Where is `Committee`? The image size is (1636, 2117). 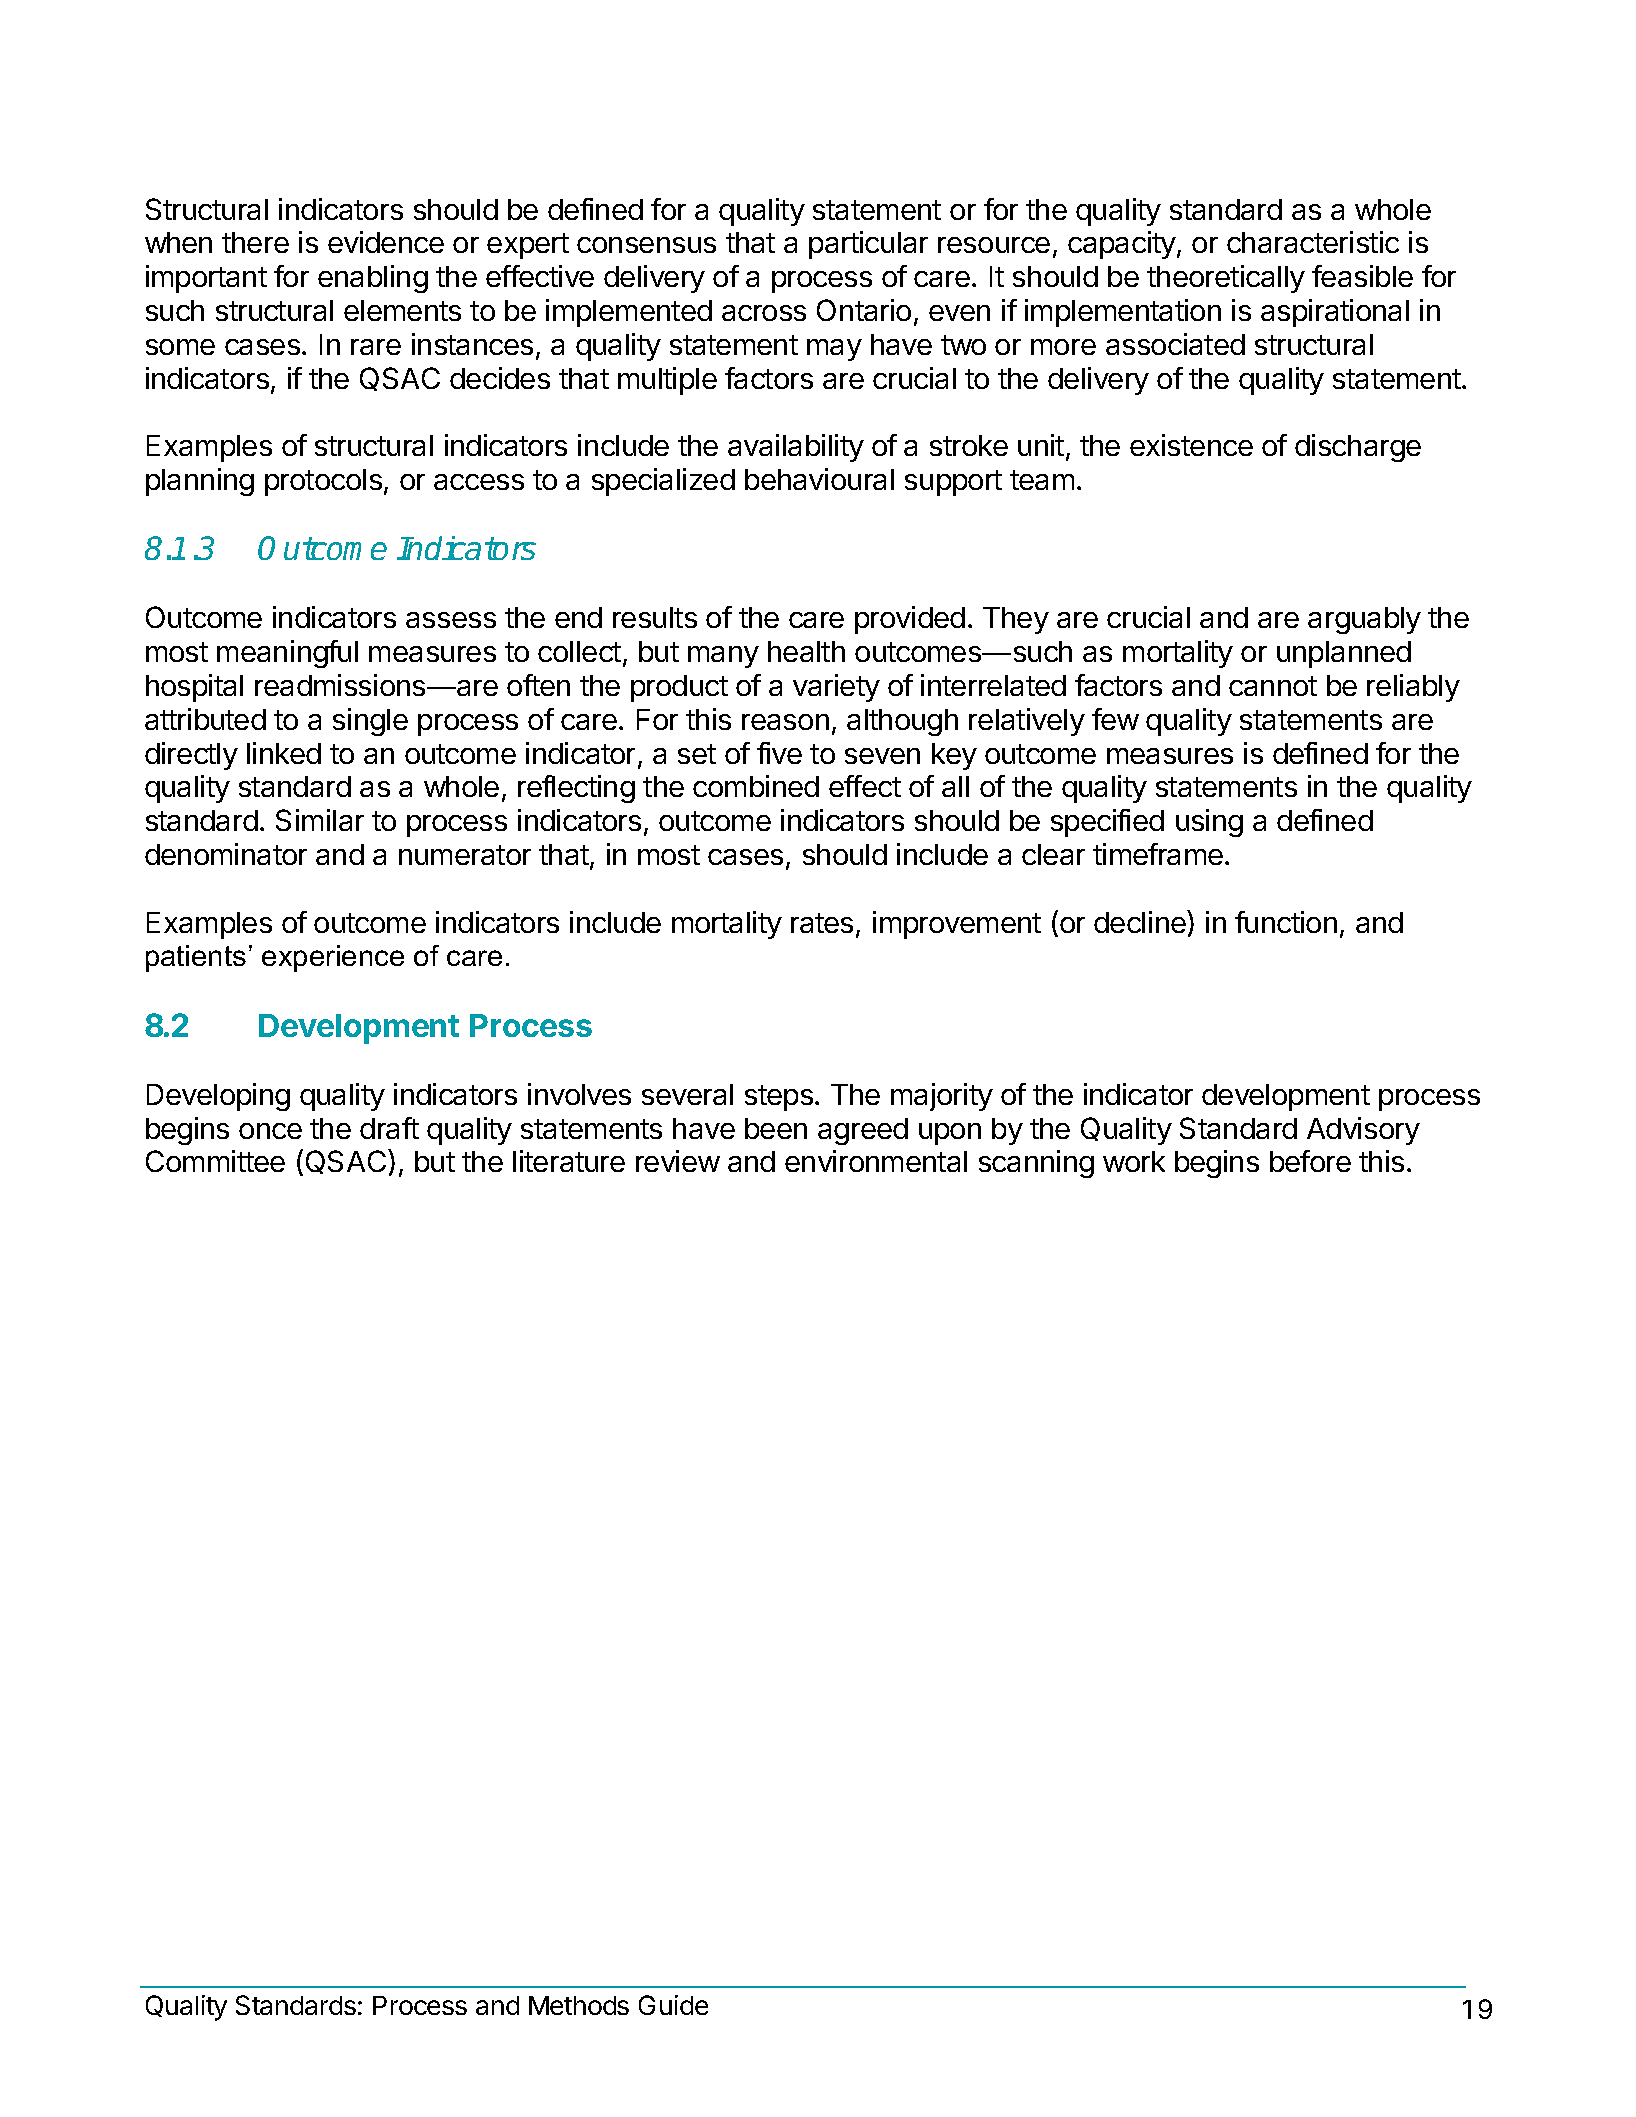
Committee is located at coordinates (215, 1161).
